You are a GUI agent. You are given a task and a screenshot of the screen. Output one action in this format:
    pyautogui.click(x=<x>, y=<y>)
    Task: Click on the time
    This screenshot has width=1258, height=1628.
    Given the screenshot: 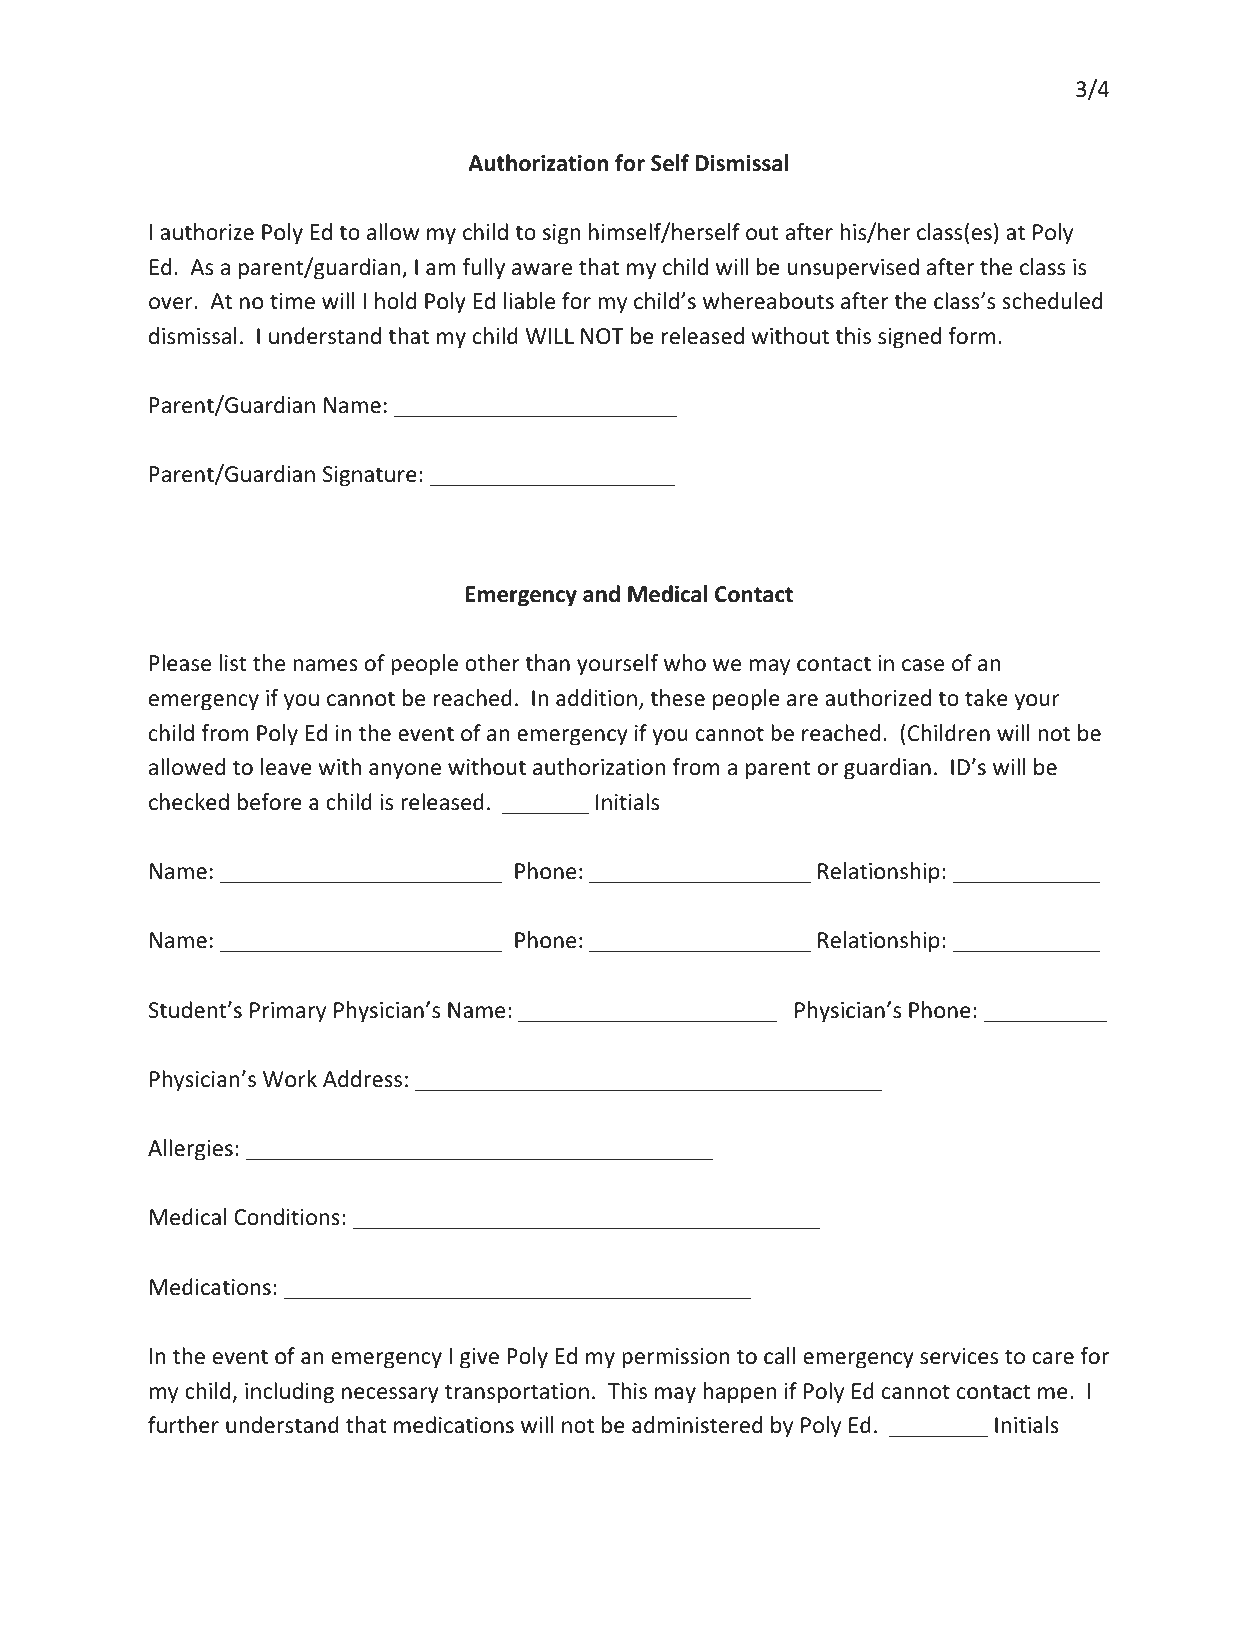 What is the action you would take?
    pyautogui.click(x=292, y=301)
